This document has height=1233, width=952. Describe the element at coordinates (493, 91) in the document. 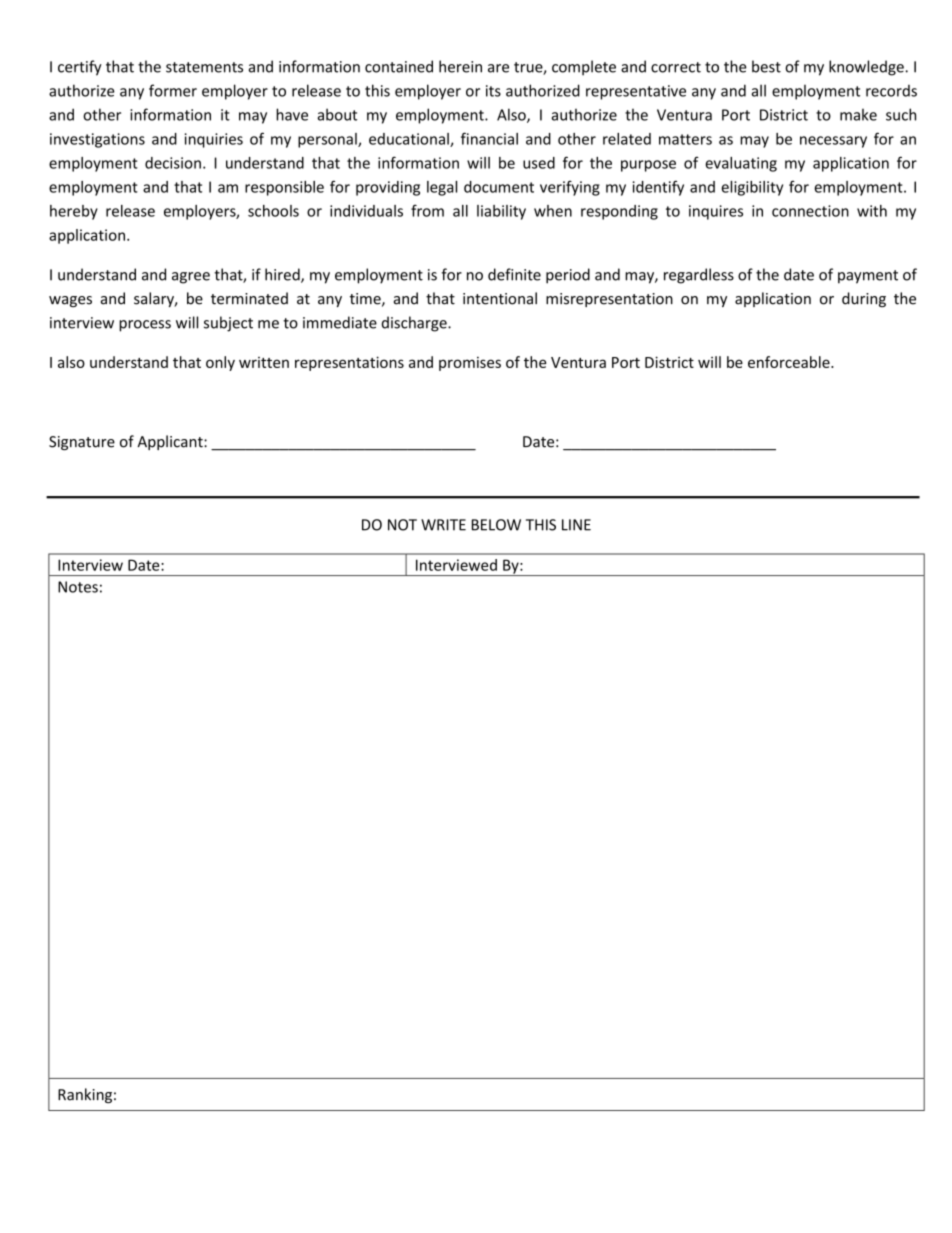

I see `its` at that location.
